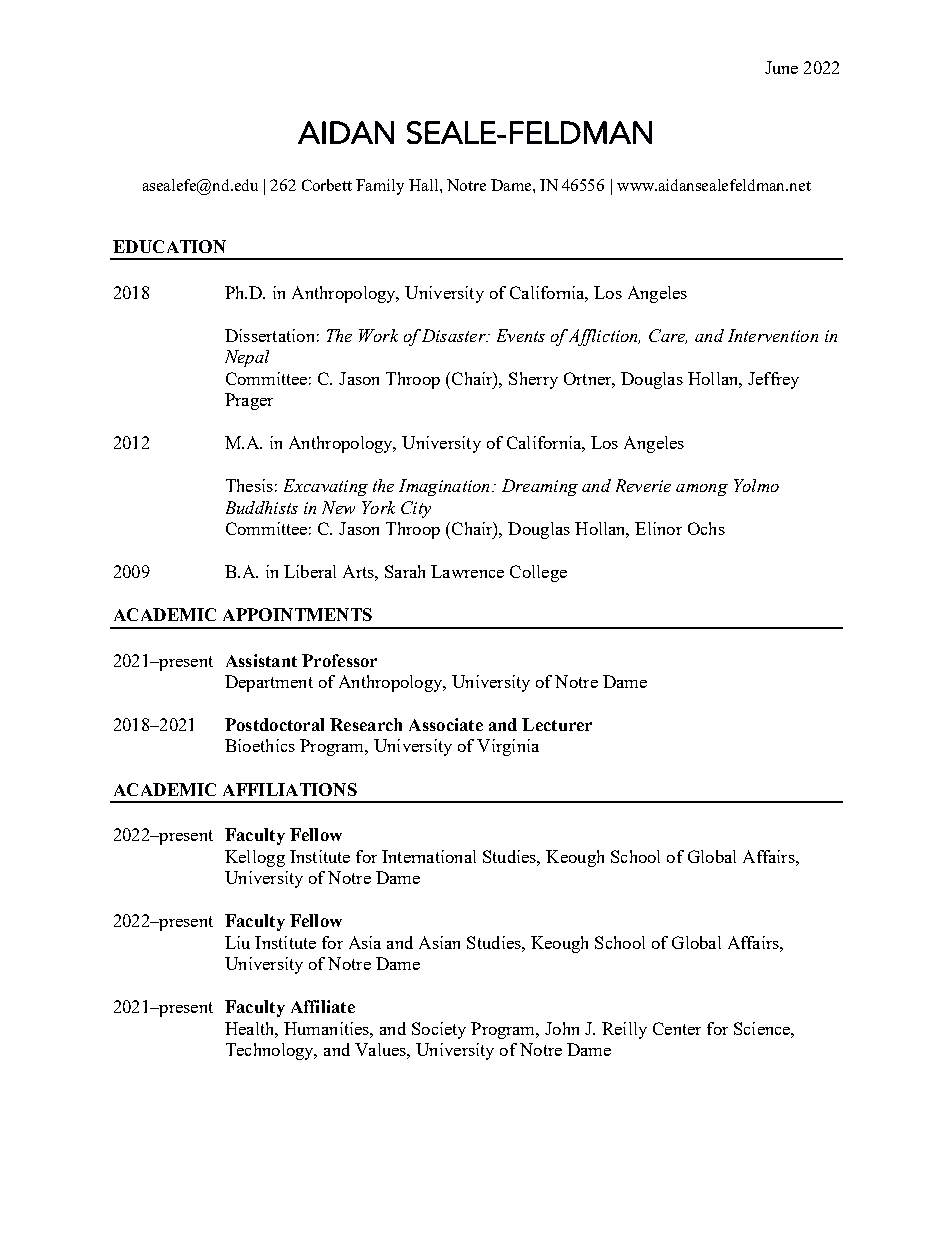 This screenshot has height=1233, width=952. I want to click on Lawrence, so click(467, 571).
